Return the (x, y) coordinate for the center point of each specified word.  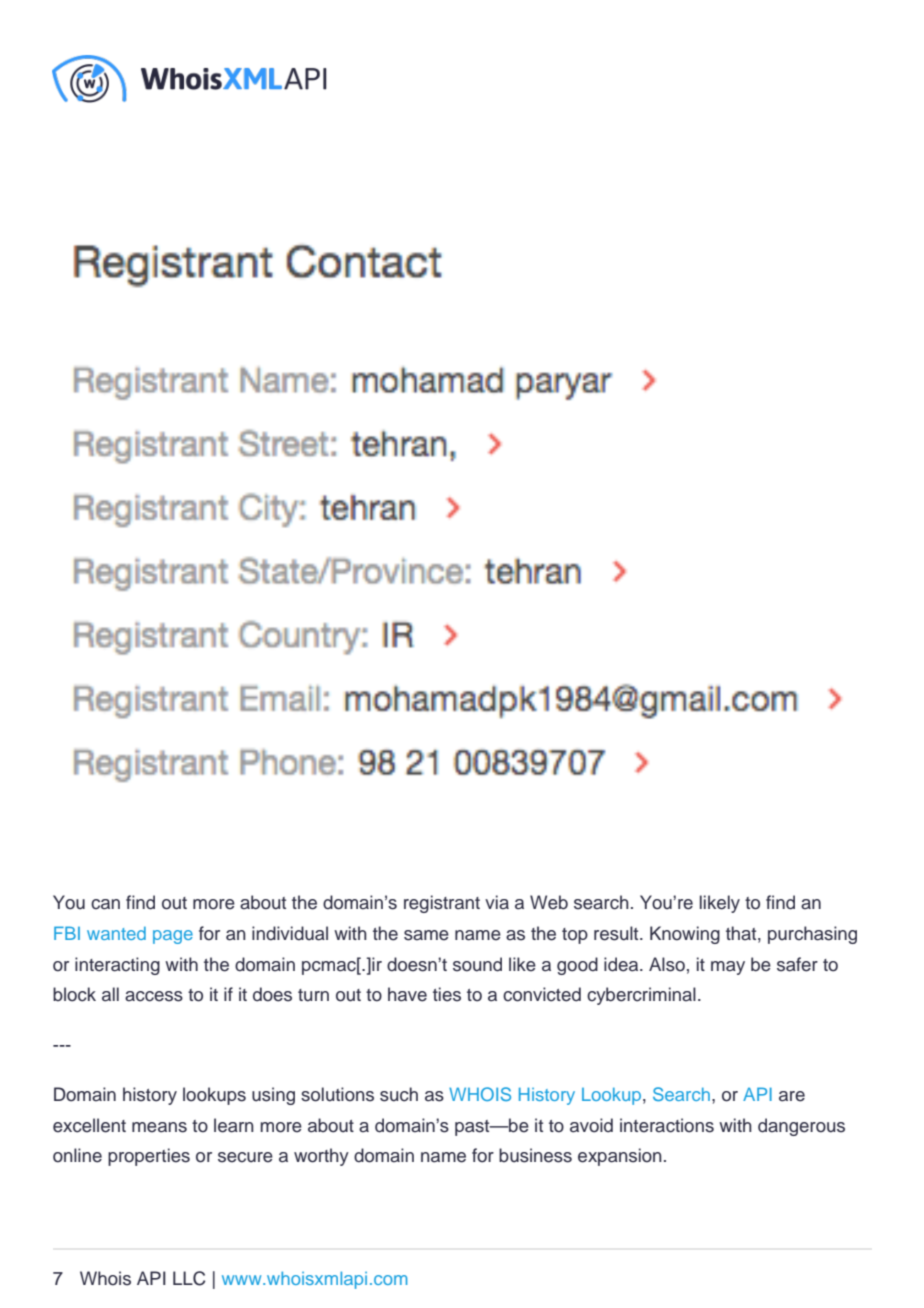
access (154, 996)
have (407, 994)
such (399, 1094)
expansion (620, 1157)
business (535, 1155)
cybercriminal (641, 996)
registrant (442, 904)
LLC (189, 1278)
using (273, 1096)
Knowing (685, 935)
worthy (321, 1157)
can (105, 904)
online (77, 1155)
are (792, 1096)
